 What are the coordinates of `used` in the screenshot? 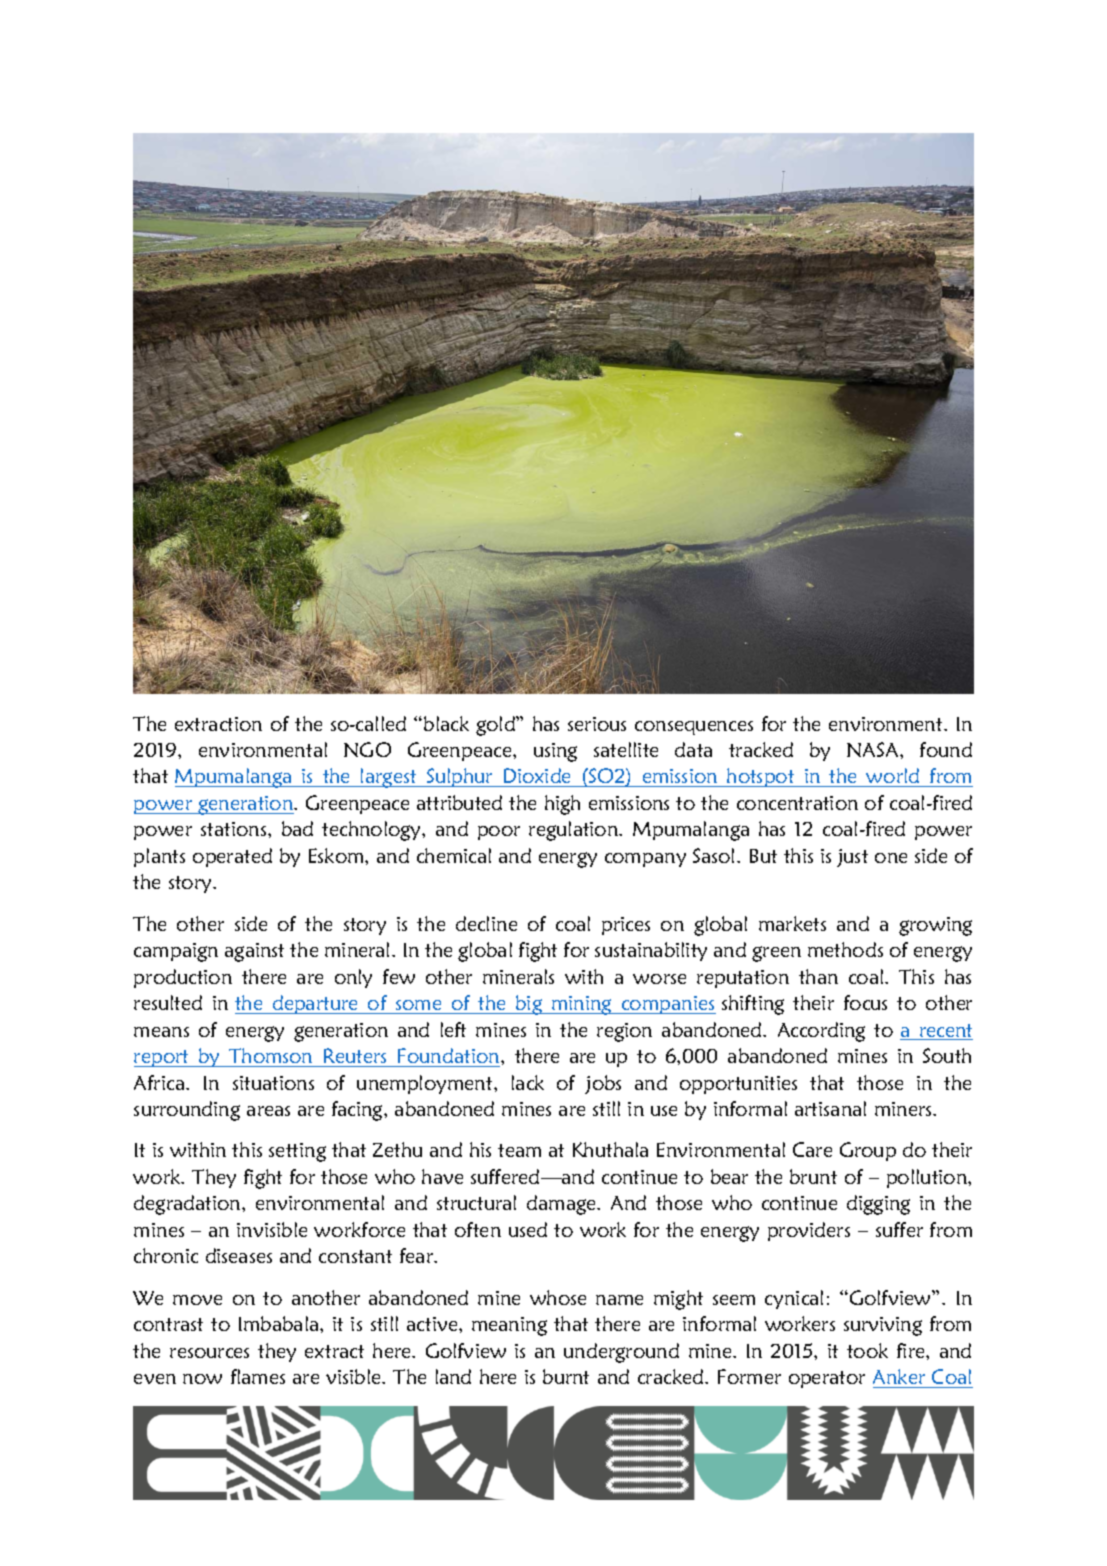 It's located at (528, 1229).
